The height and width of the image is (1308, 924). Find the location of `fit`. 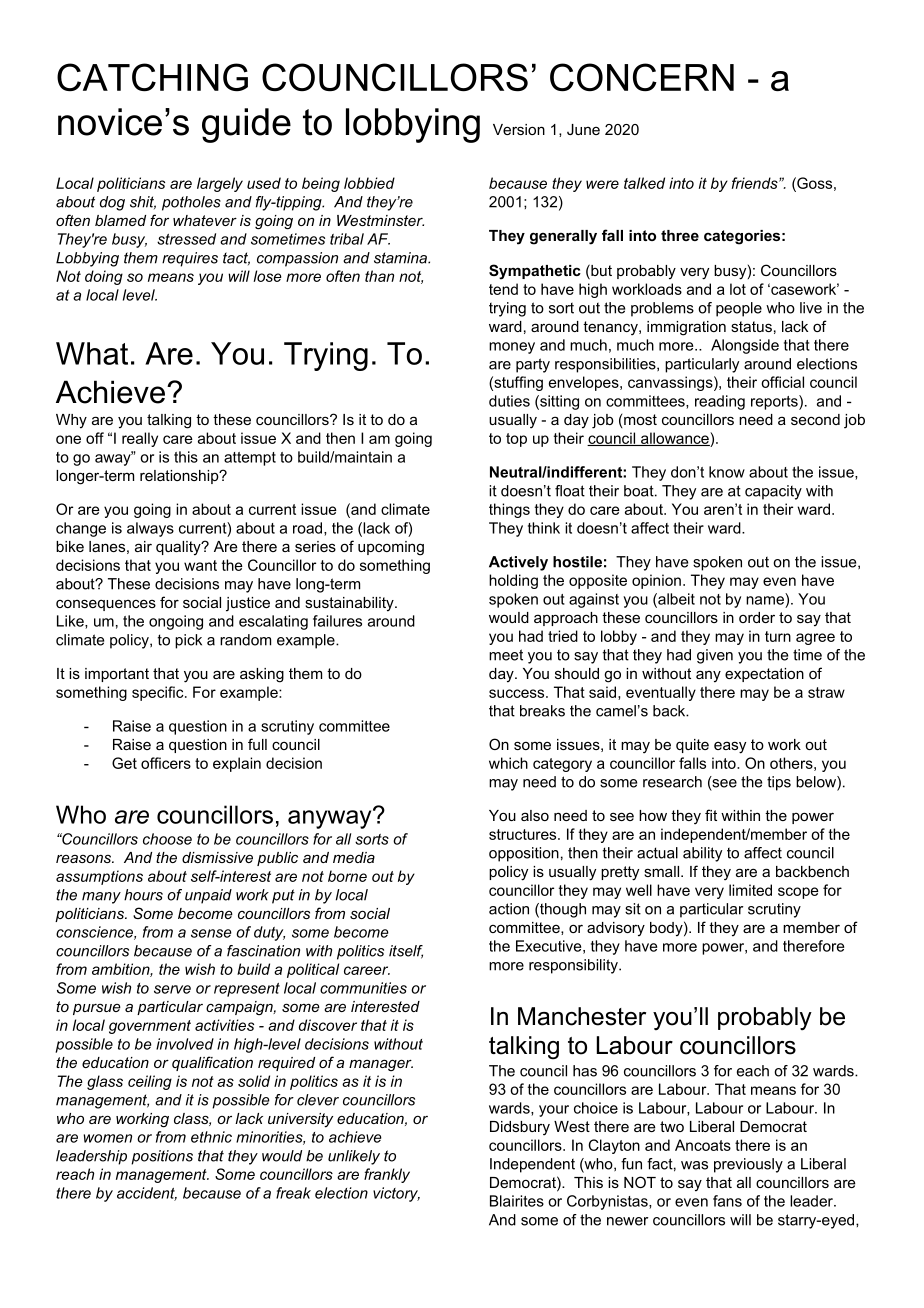

fit is located at coordinates (711, 815).
